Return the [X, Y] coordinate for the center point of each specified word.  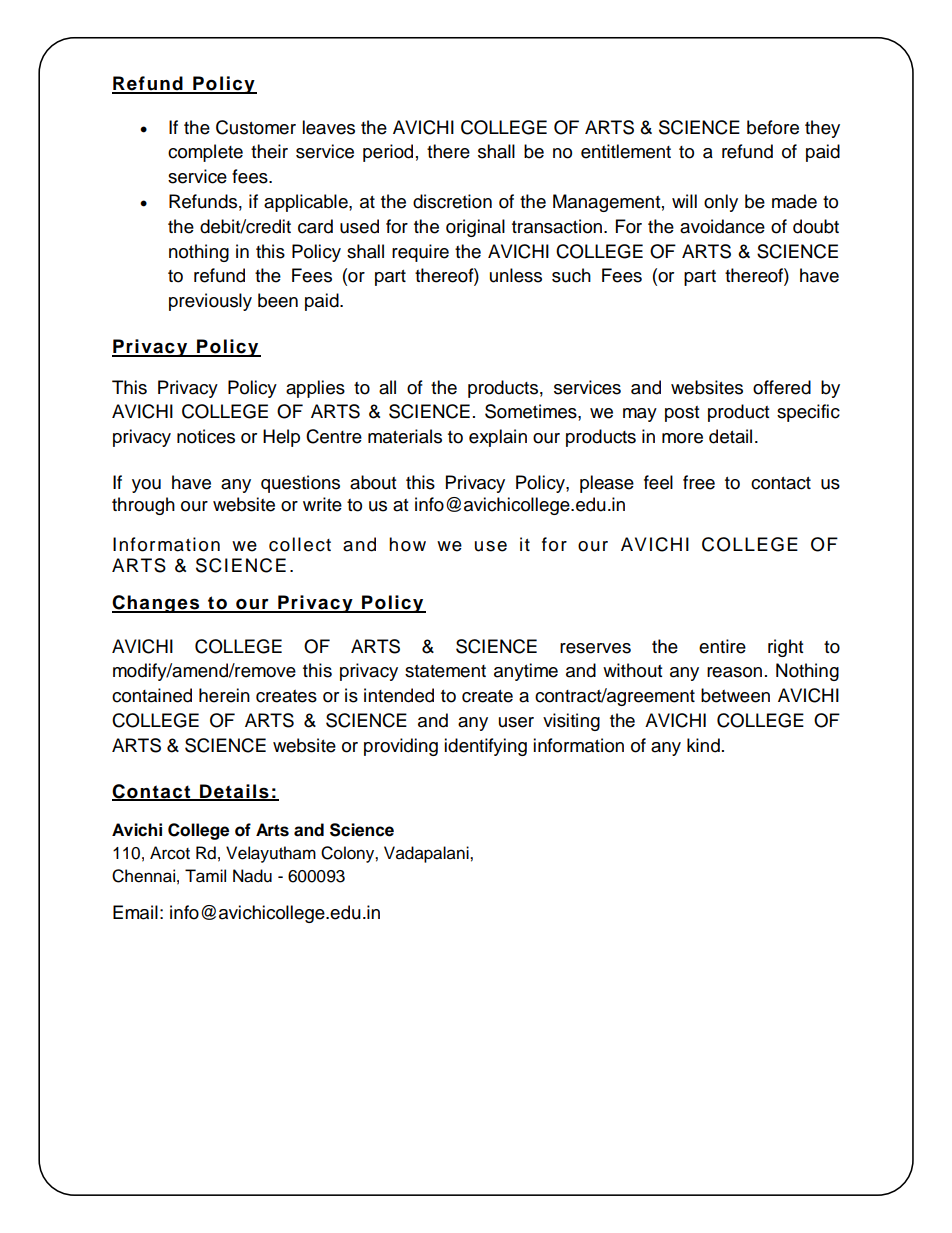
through [143, 506]
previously [210, 302]
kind [703, 745]
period [388, 153]
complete [205, 153]
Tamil [205, 876]
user [516, 722]
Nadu [252, 876]
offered [782, 387]
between [735, 695]
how [407, 544]
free [699, 482]
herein [224, 695]
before [773, 127]
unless [516, 275]
